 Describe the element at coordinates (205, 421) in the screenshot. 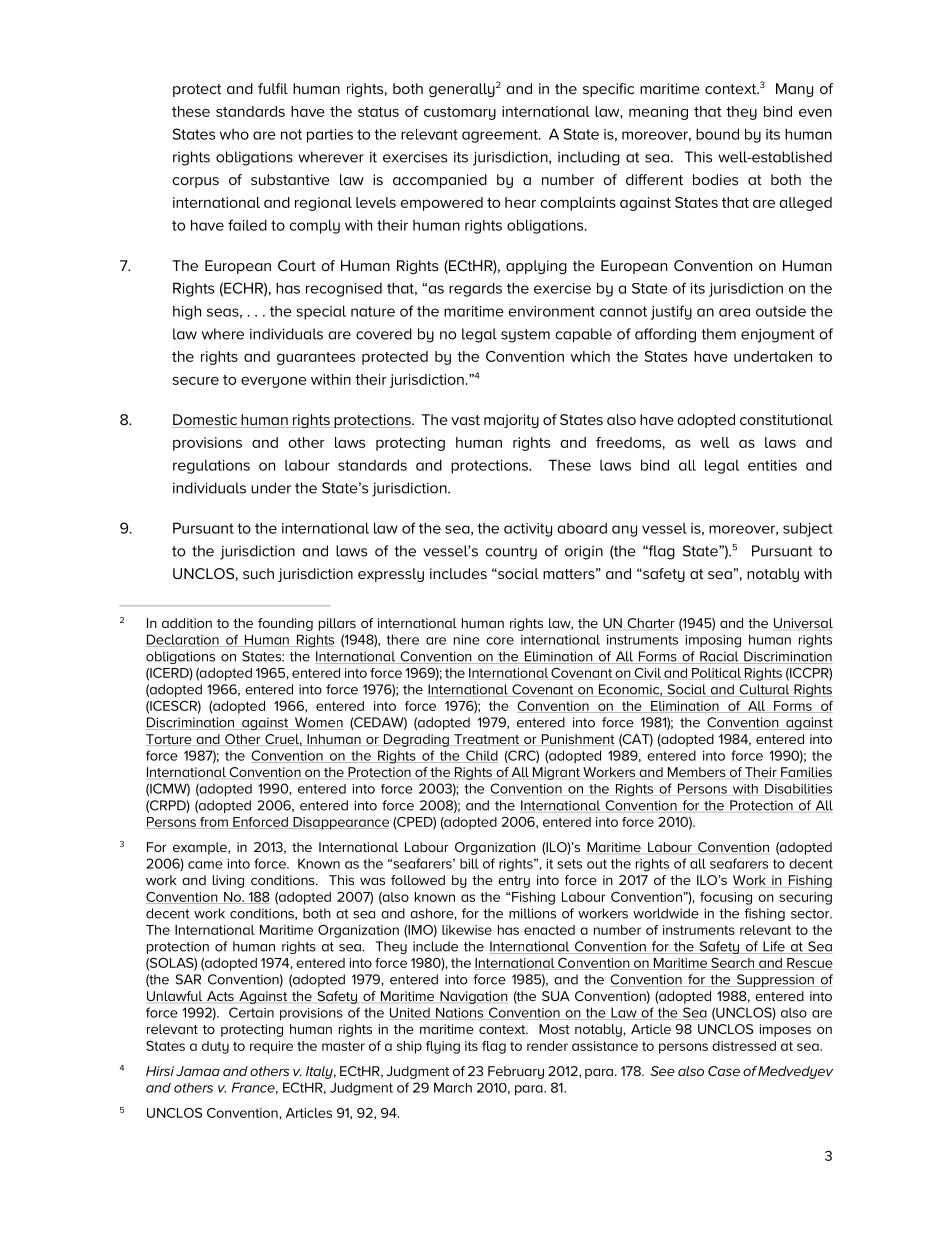

I see `Domestic` at that location.
